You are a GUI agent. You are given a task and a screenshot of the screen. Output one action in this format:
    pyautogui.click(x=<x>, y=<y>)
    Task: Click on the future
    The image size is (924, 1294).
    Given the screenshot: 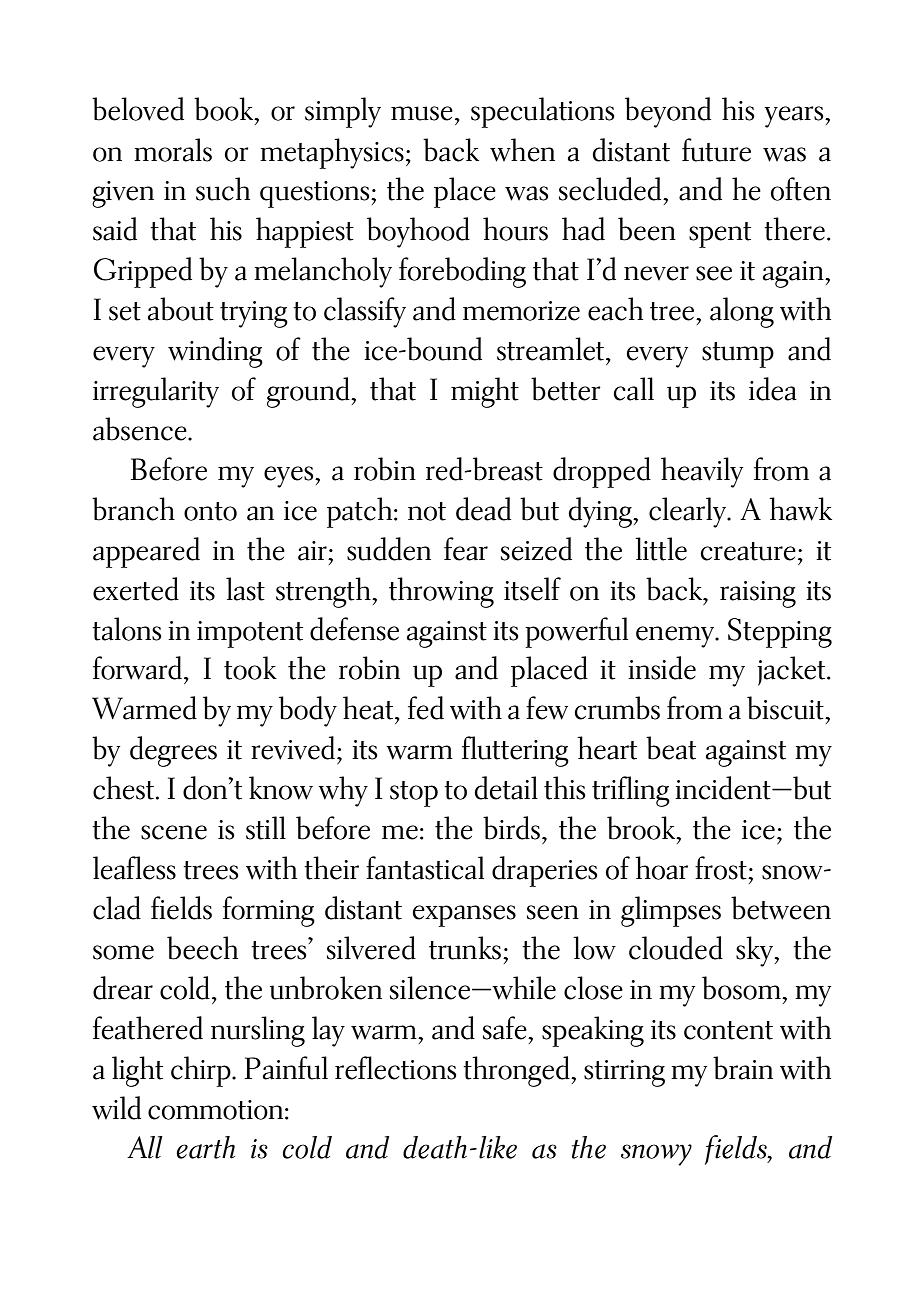 What is the action you would take?
    pyautogui.click(x=716, y=150)
